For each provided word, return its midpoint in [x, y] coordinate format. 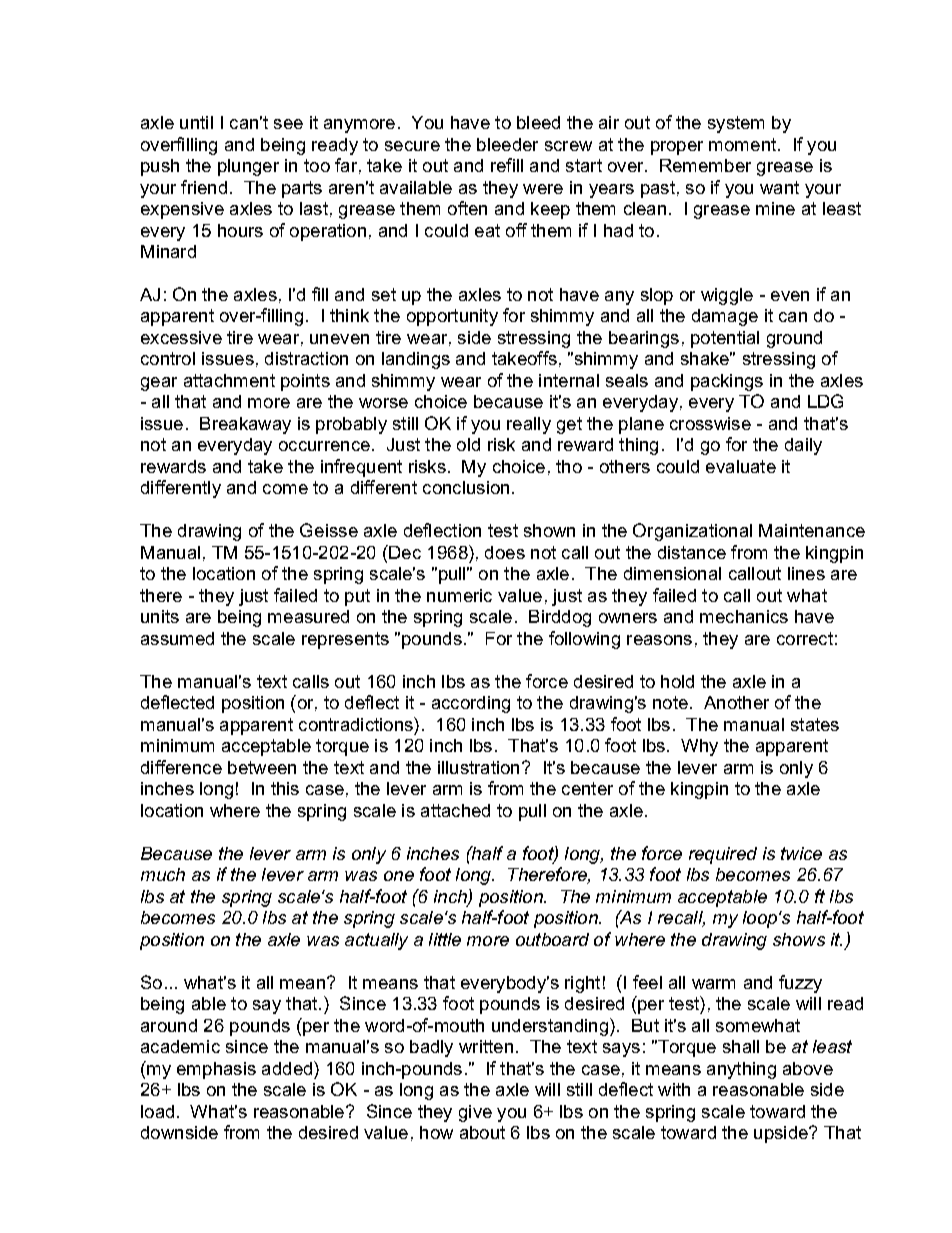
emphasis [216, 1070]
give [475, 1113]
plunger [248, 167]
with [674, 1089]
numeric [459, 595]
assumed [177, 638]
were [543, 189]
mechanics [744, 616]
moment [742, 144]
